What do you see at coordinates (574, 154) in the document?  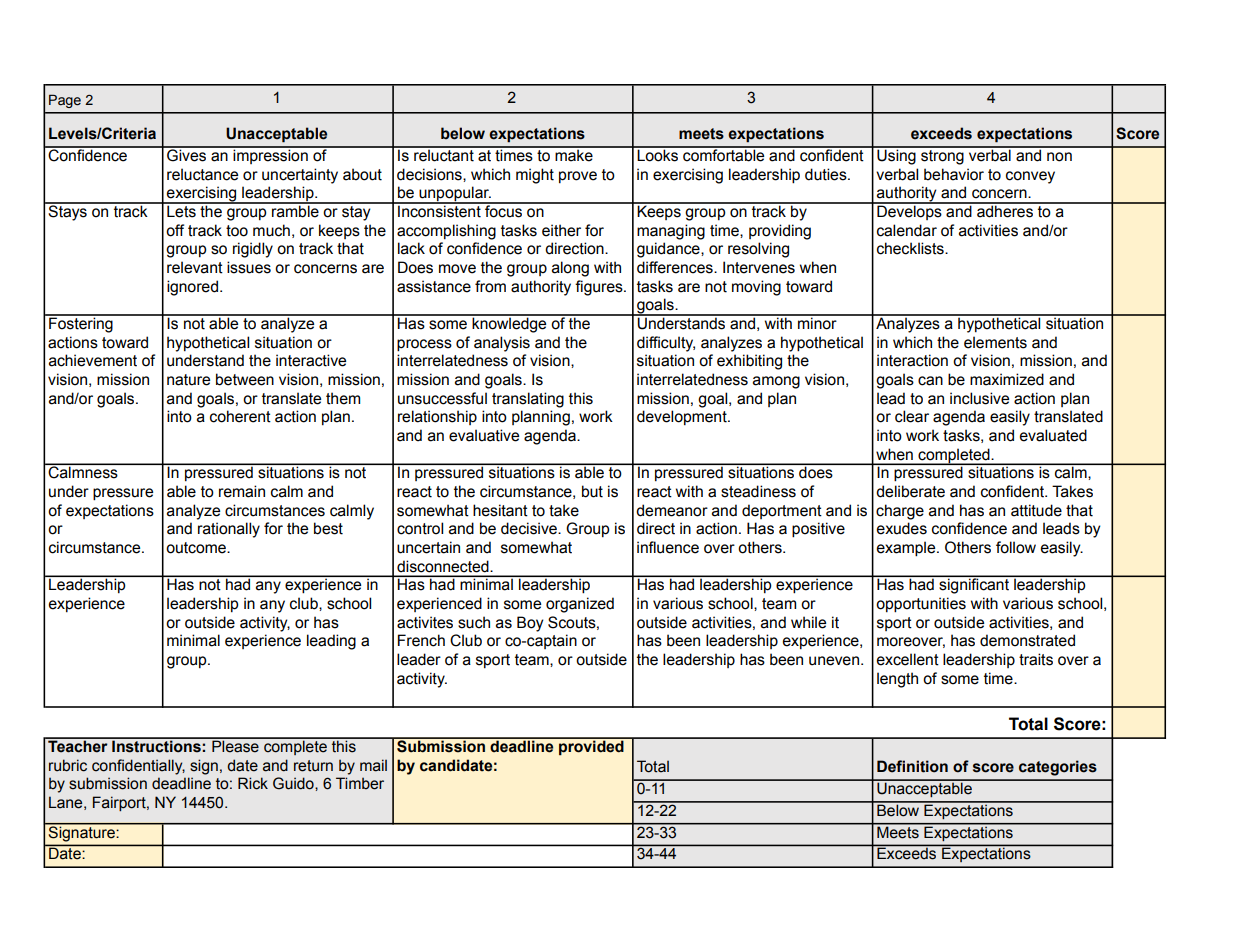 I see `make` at bounding box center [574, 154].
